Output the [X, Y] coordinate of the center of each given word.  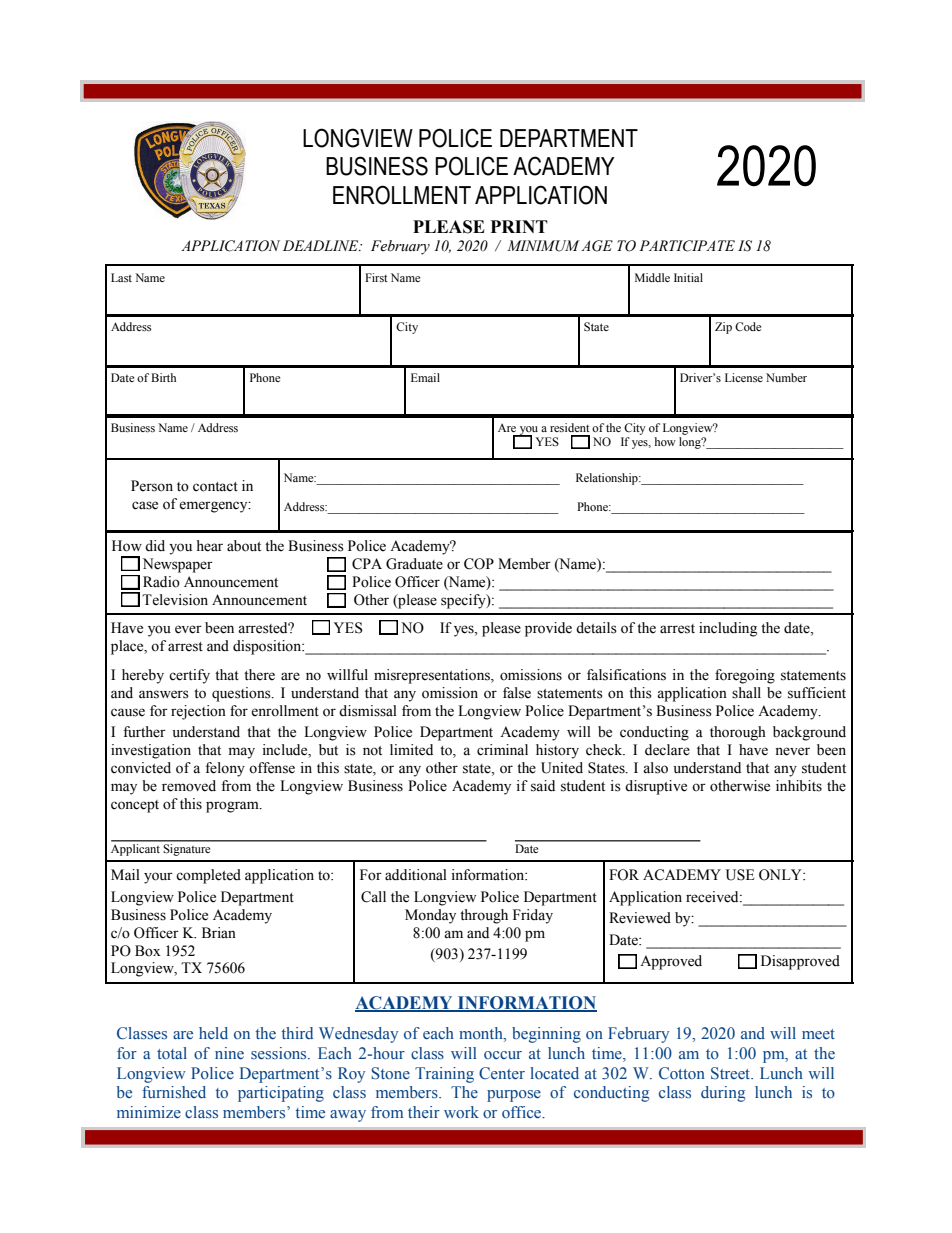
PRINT [519, 226]
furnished [174, 1092]
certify [189, 676]
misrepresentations [433, 676]
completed [208, 876]
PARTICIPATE [687, 246]
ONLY [781, 875]
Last [121, 277]
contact [215, 487]
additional [416, 875]
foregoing [745, 676]
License [744, 377]
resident [570, 427]
